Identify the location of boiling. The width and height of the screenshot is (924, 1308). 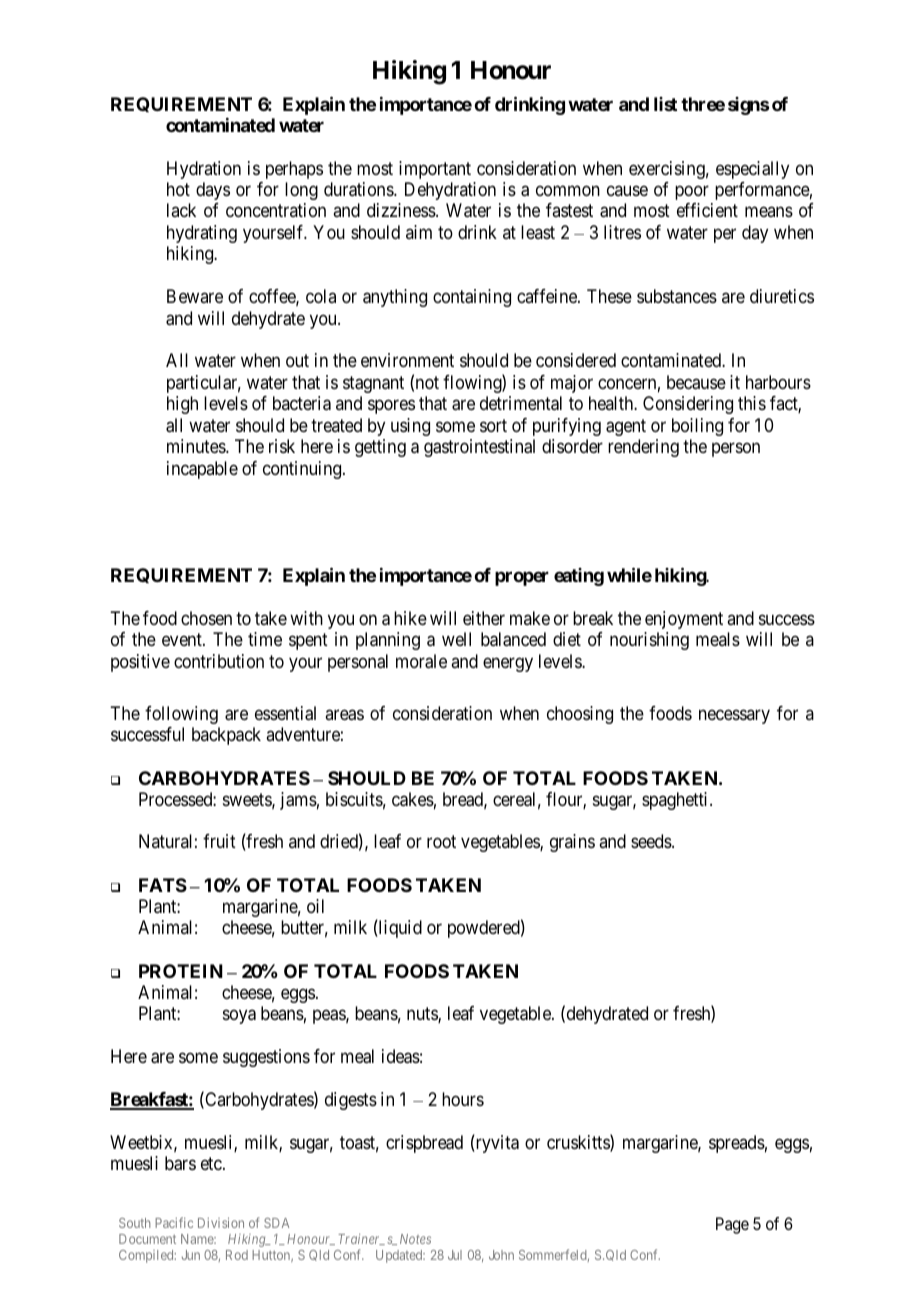
(697, 427).
